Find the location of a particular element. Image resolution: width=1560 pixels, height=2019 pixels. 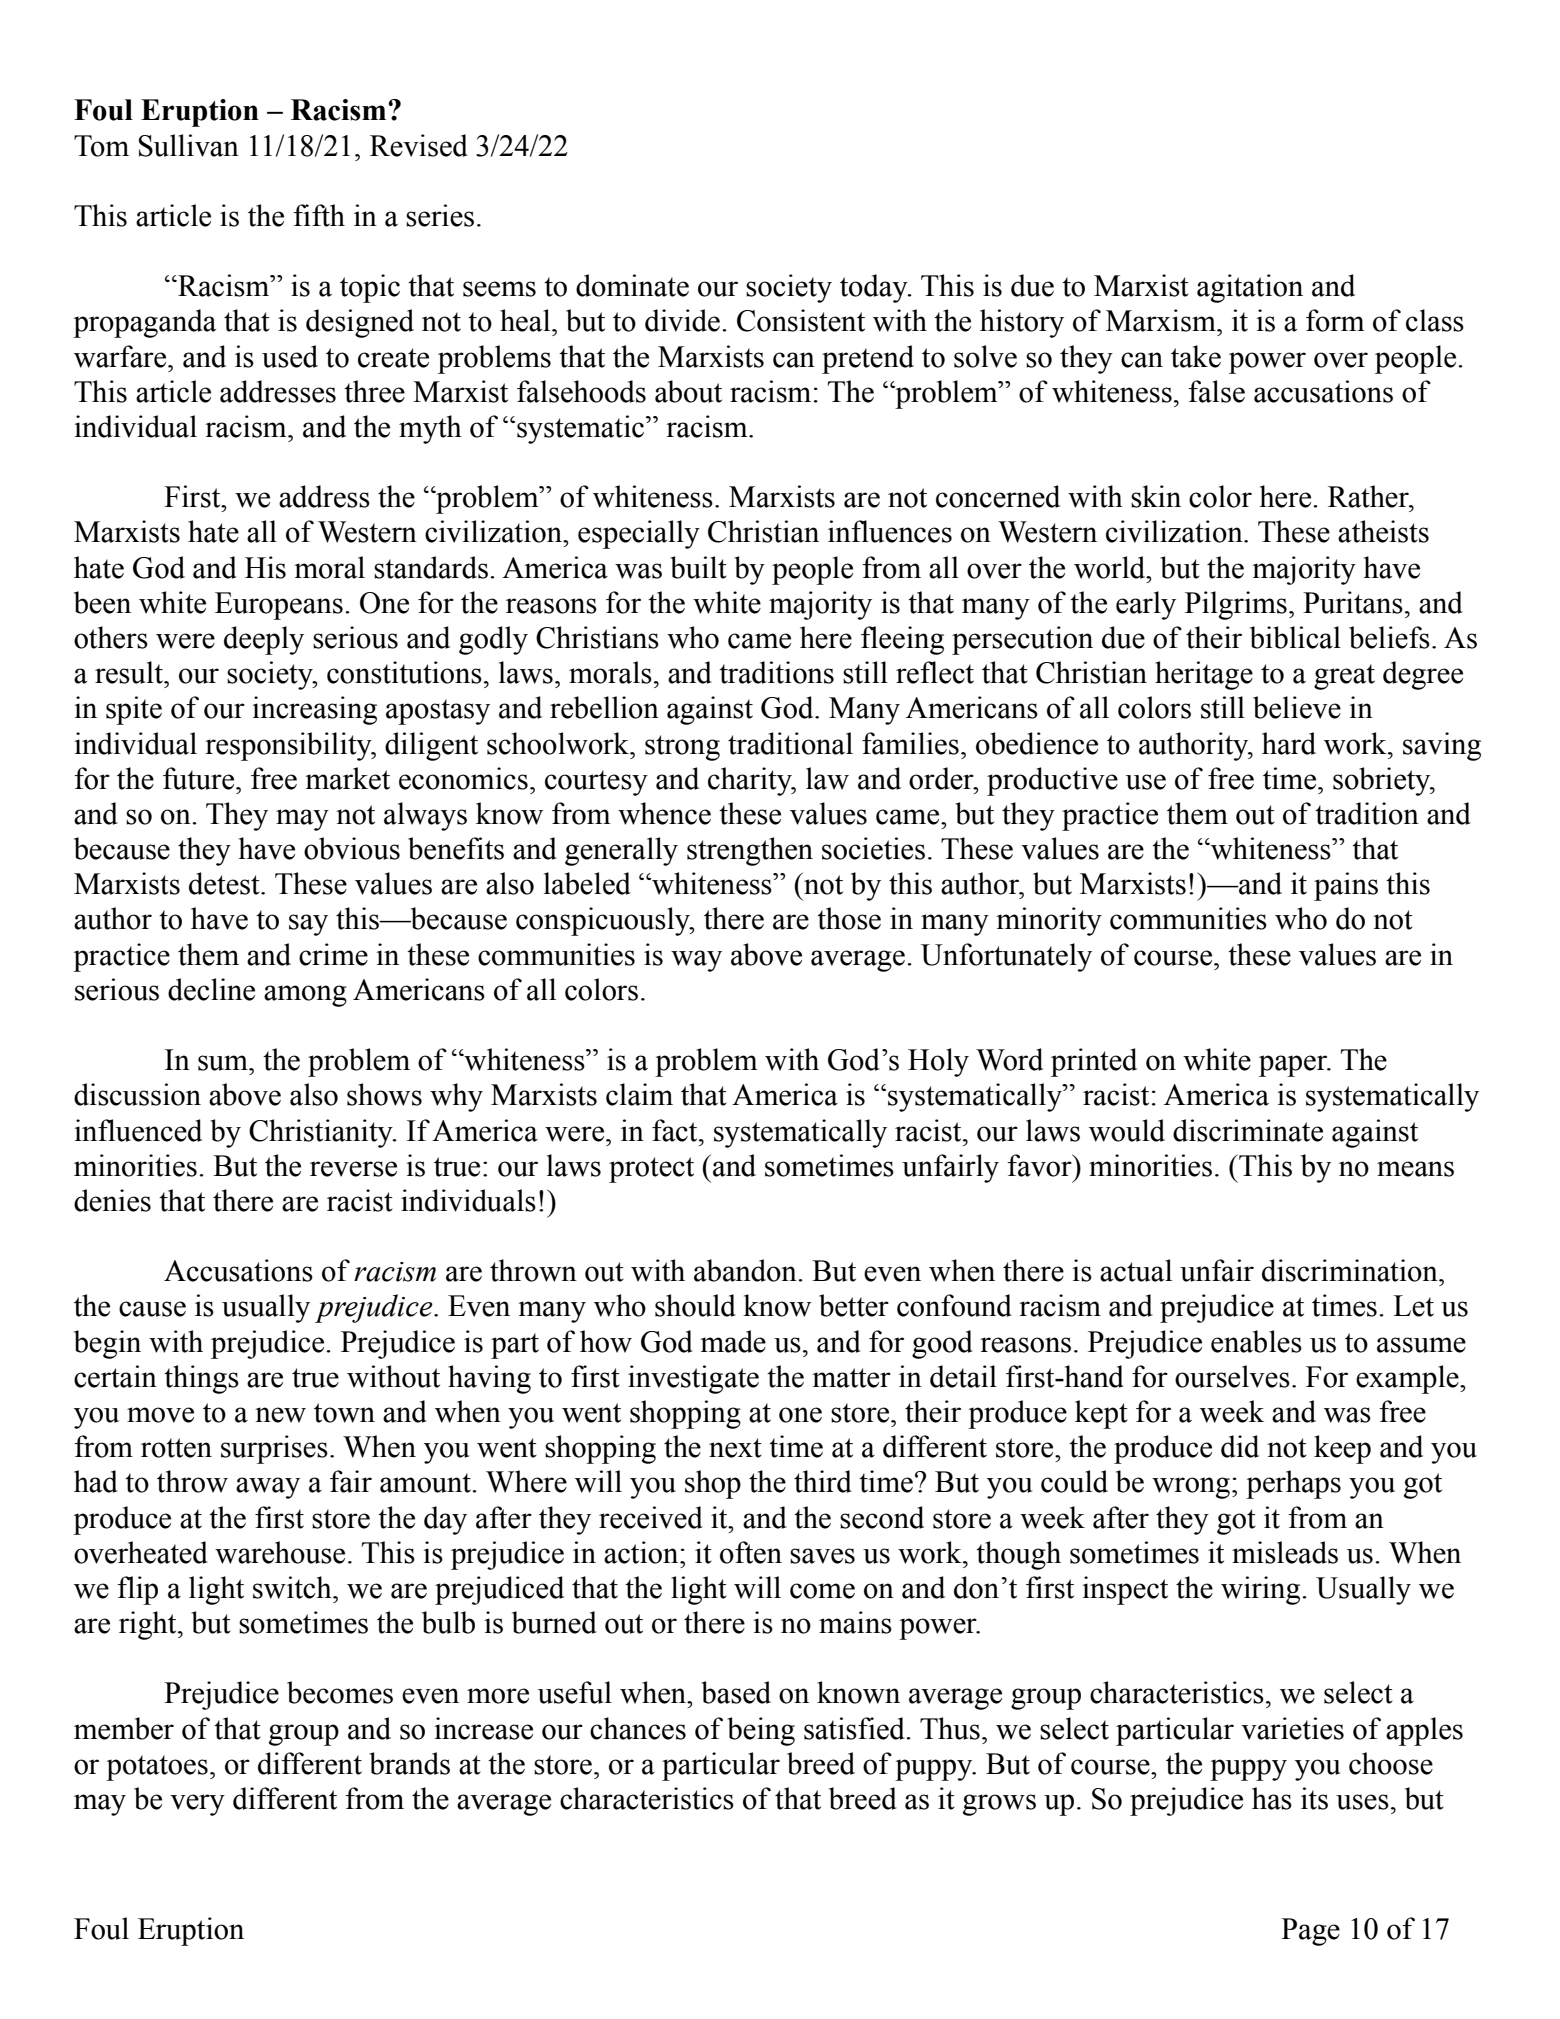

Europeans is located at coordinates (279, 606).
